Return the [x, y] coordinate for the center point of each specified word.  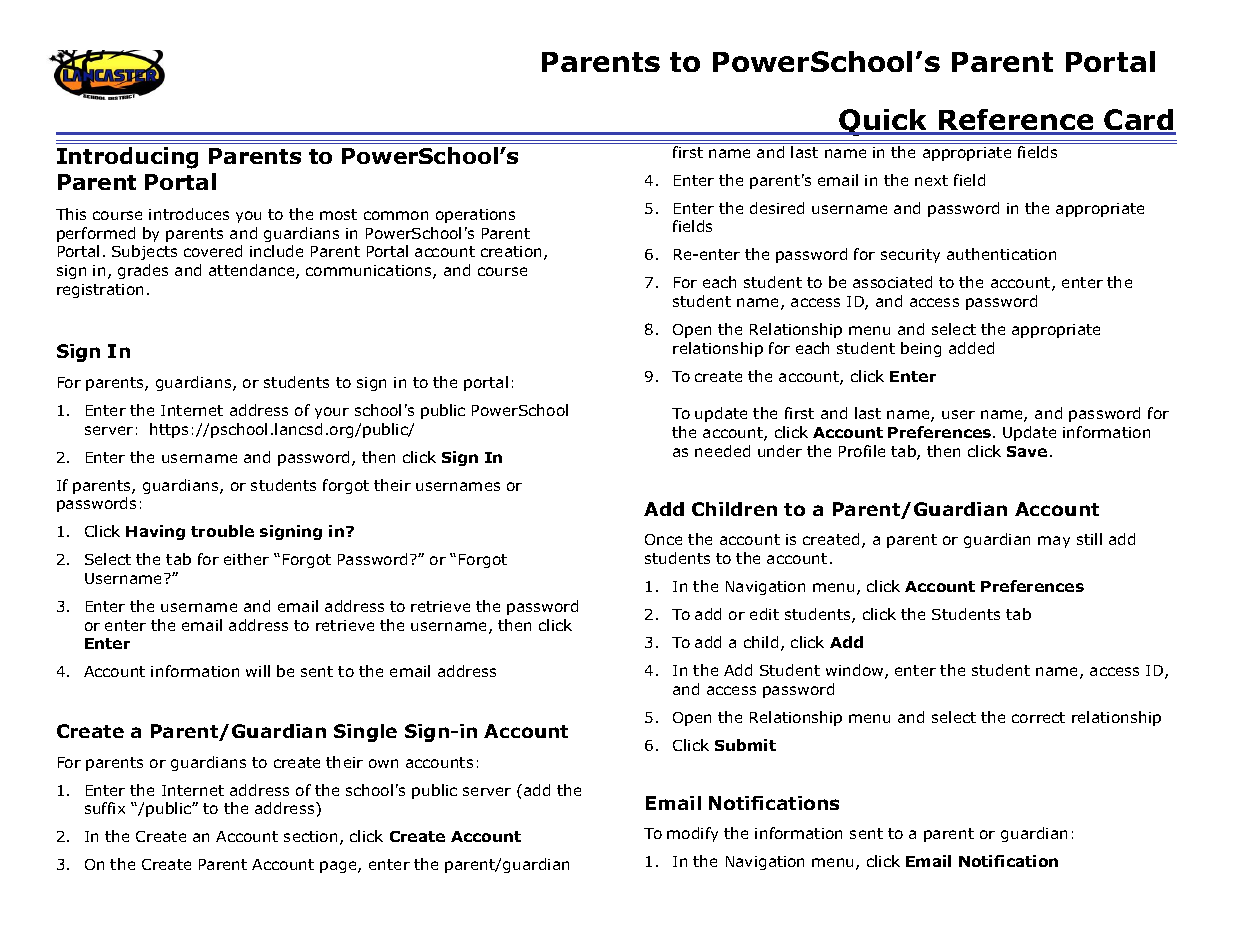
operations [475, 216]
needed [722, 451]
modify [692, 834]
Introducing [127, 158]
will [258, 671]
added [971, 348]
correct [1038, 717]
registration [100, 291]
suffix [105, 808]
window [856, 671]
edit [764, 614]
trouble [222, 531]
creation [511, 251]
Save [1027, 451]
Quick [883, 122]
